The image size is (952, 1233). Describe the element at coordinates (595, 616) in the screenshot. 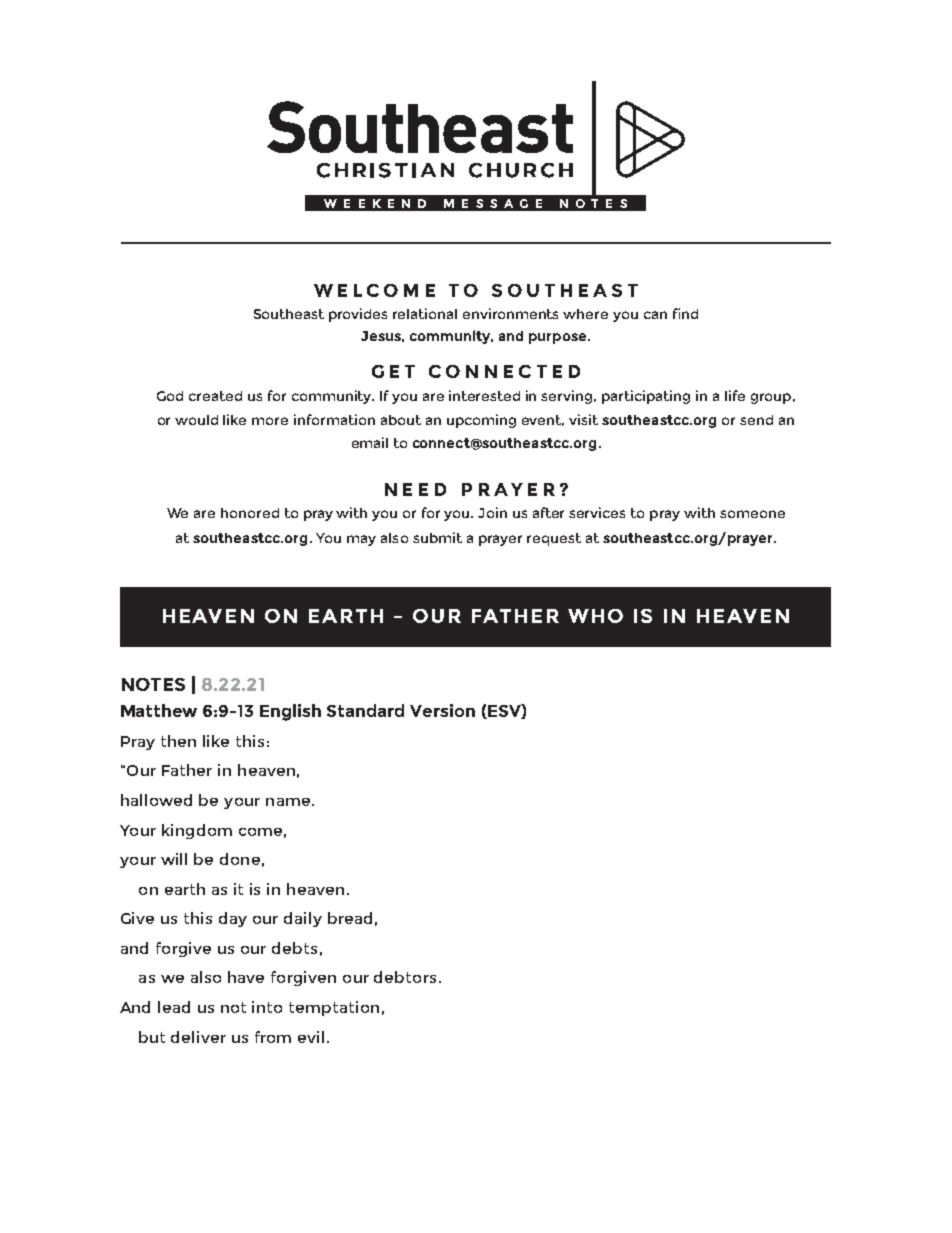

I see `WHO` at that location.
